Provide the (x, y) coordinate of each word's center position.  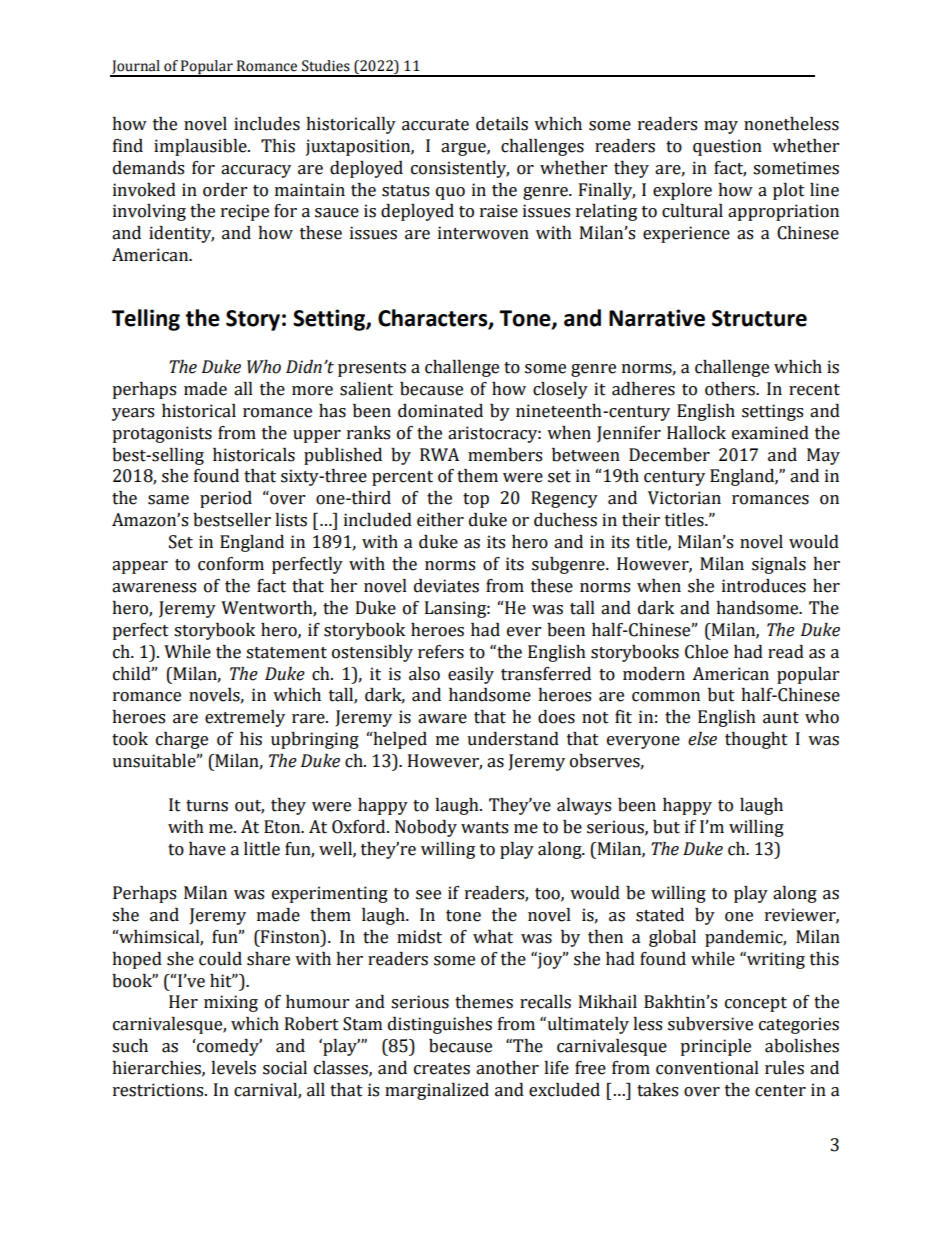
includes (267, 124)
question (727, 147)
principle (715, 1047)
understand (513, 739)
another (507, 1068)
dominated (440, 411)
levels (233, 1068)
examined (770, 433)
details (502, 124)
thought (756, 740)
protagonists (162, 434)
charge (182, 740)
